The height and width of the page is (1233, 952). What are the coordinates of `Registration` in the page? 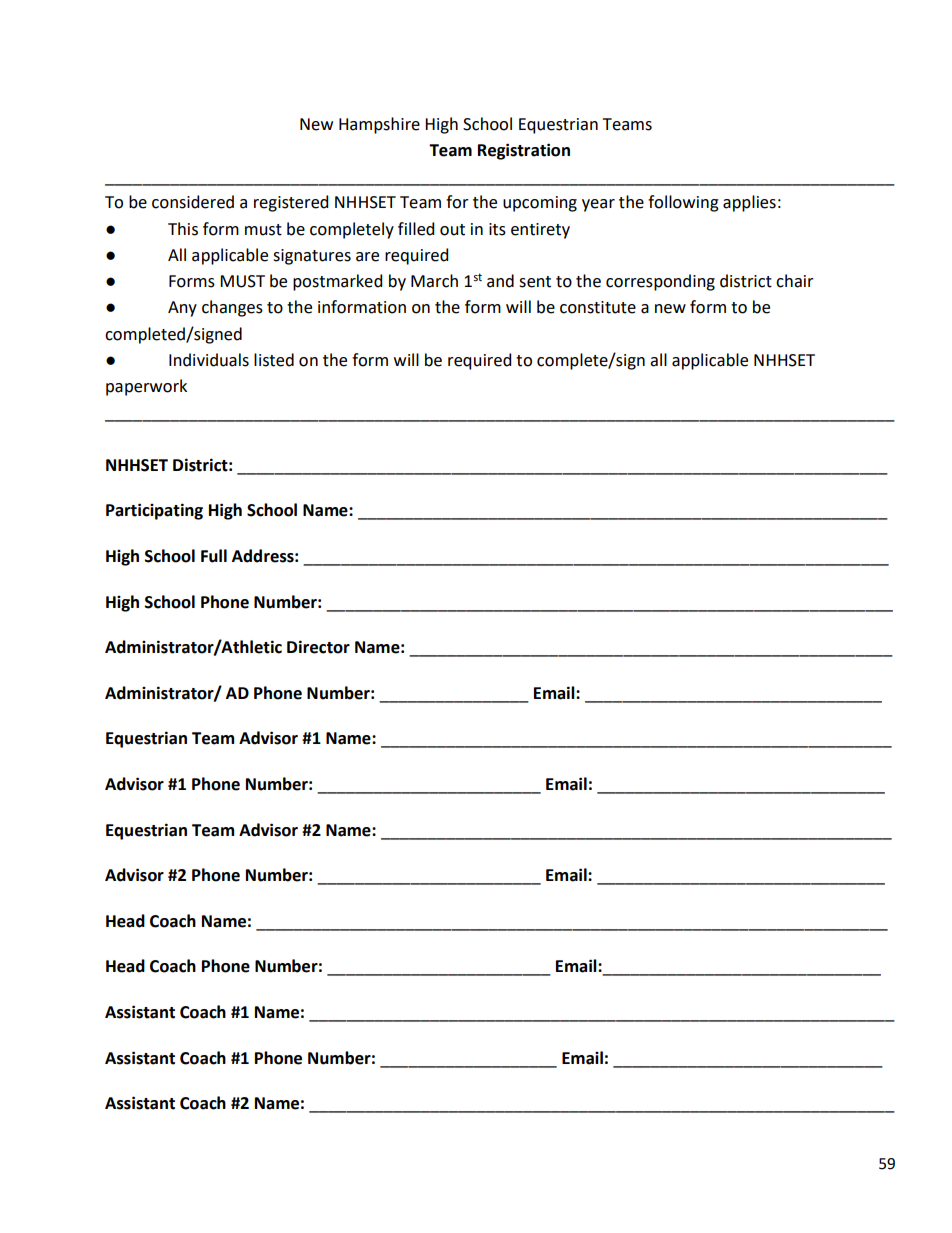 It's located at (524, 151).
